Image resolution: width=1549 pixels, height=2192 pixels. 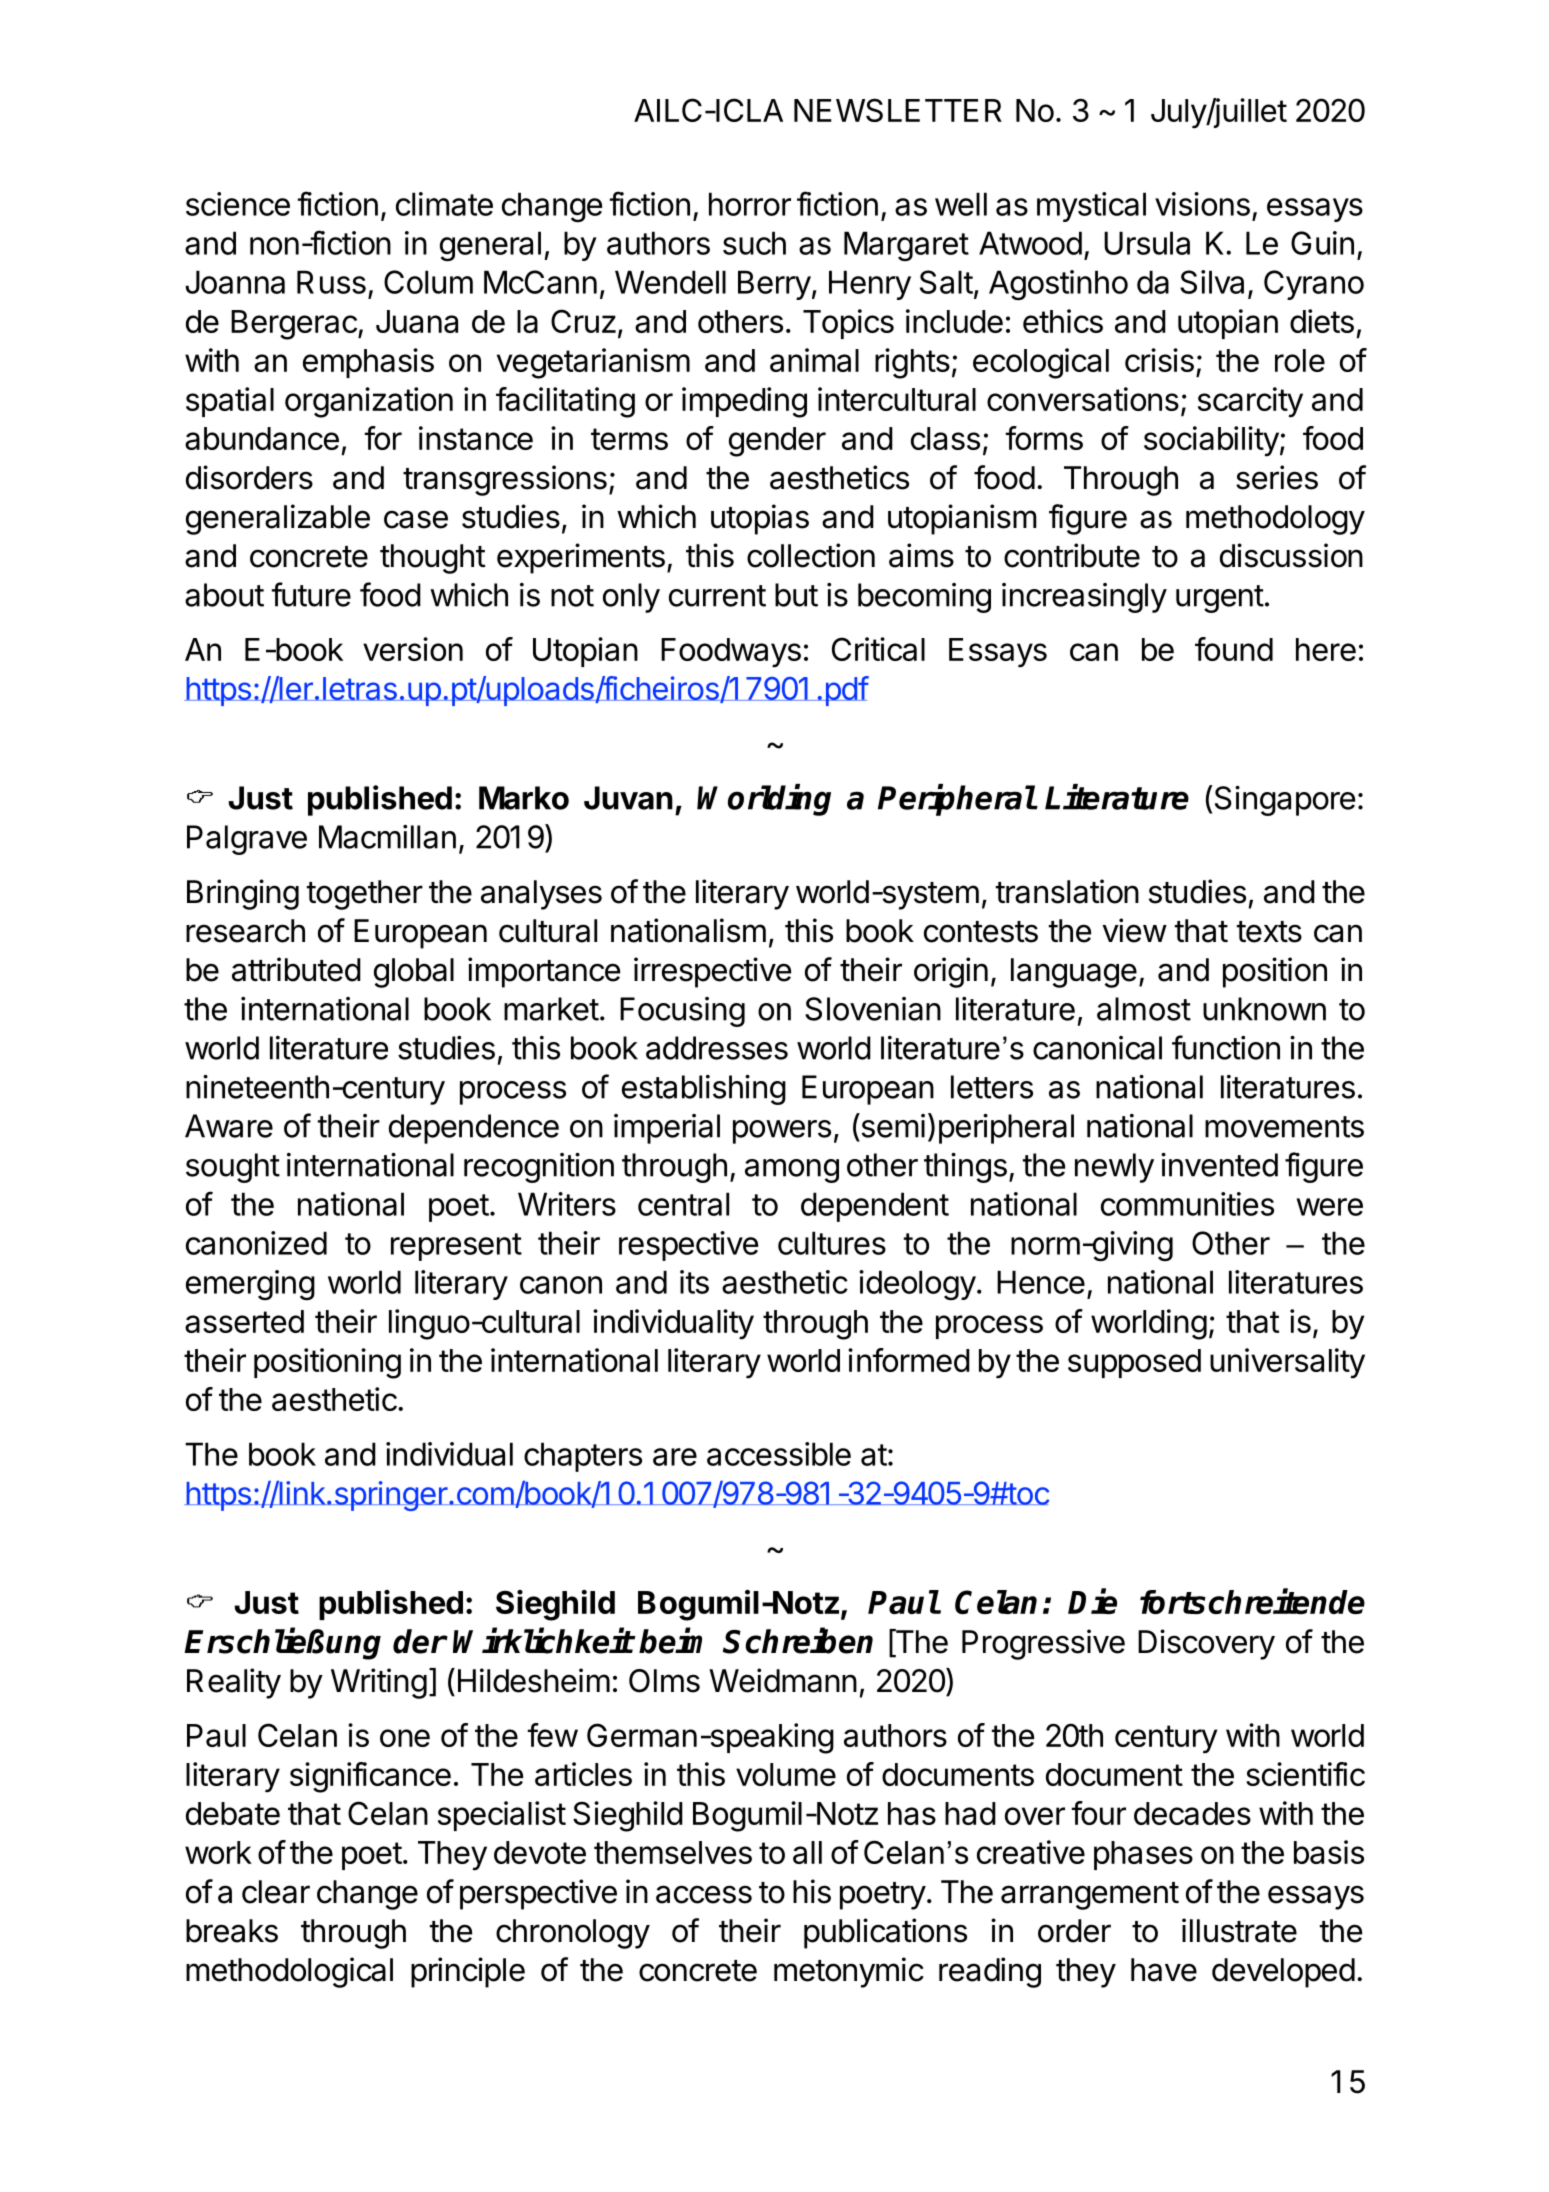 What do you see at coordinates (276, 1892) in the screenshot?
I see `clear` at bounding box center [276, 1892].
